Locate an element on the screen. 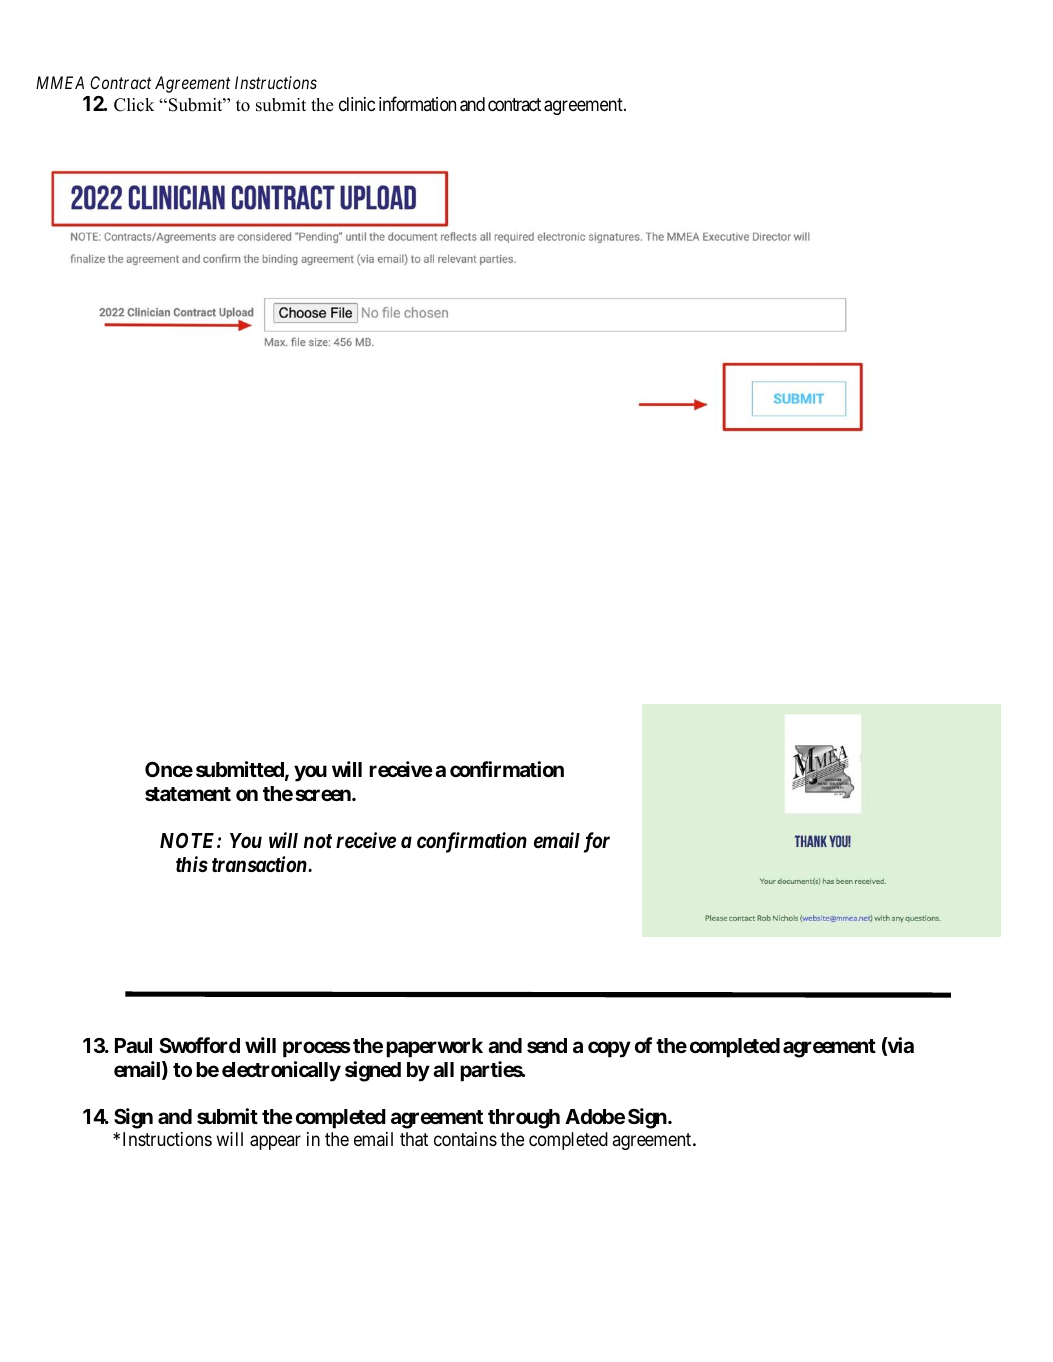 The height and width of the screenshot is (1362, 1053). that is located at coordinates (414, 1139).
